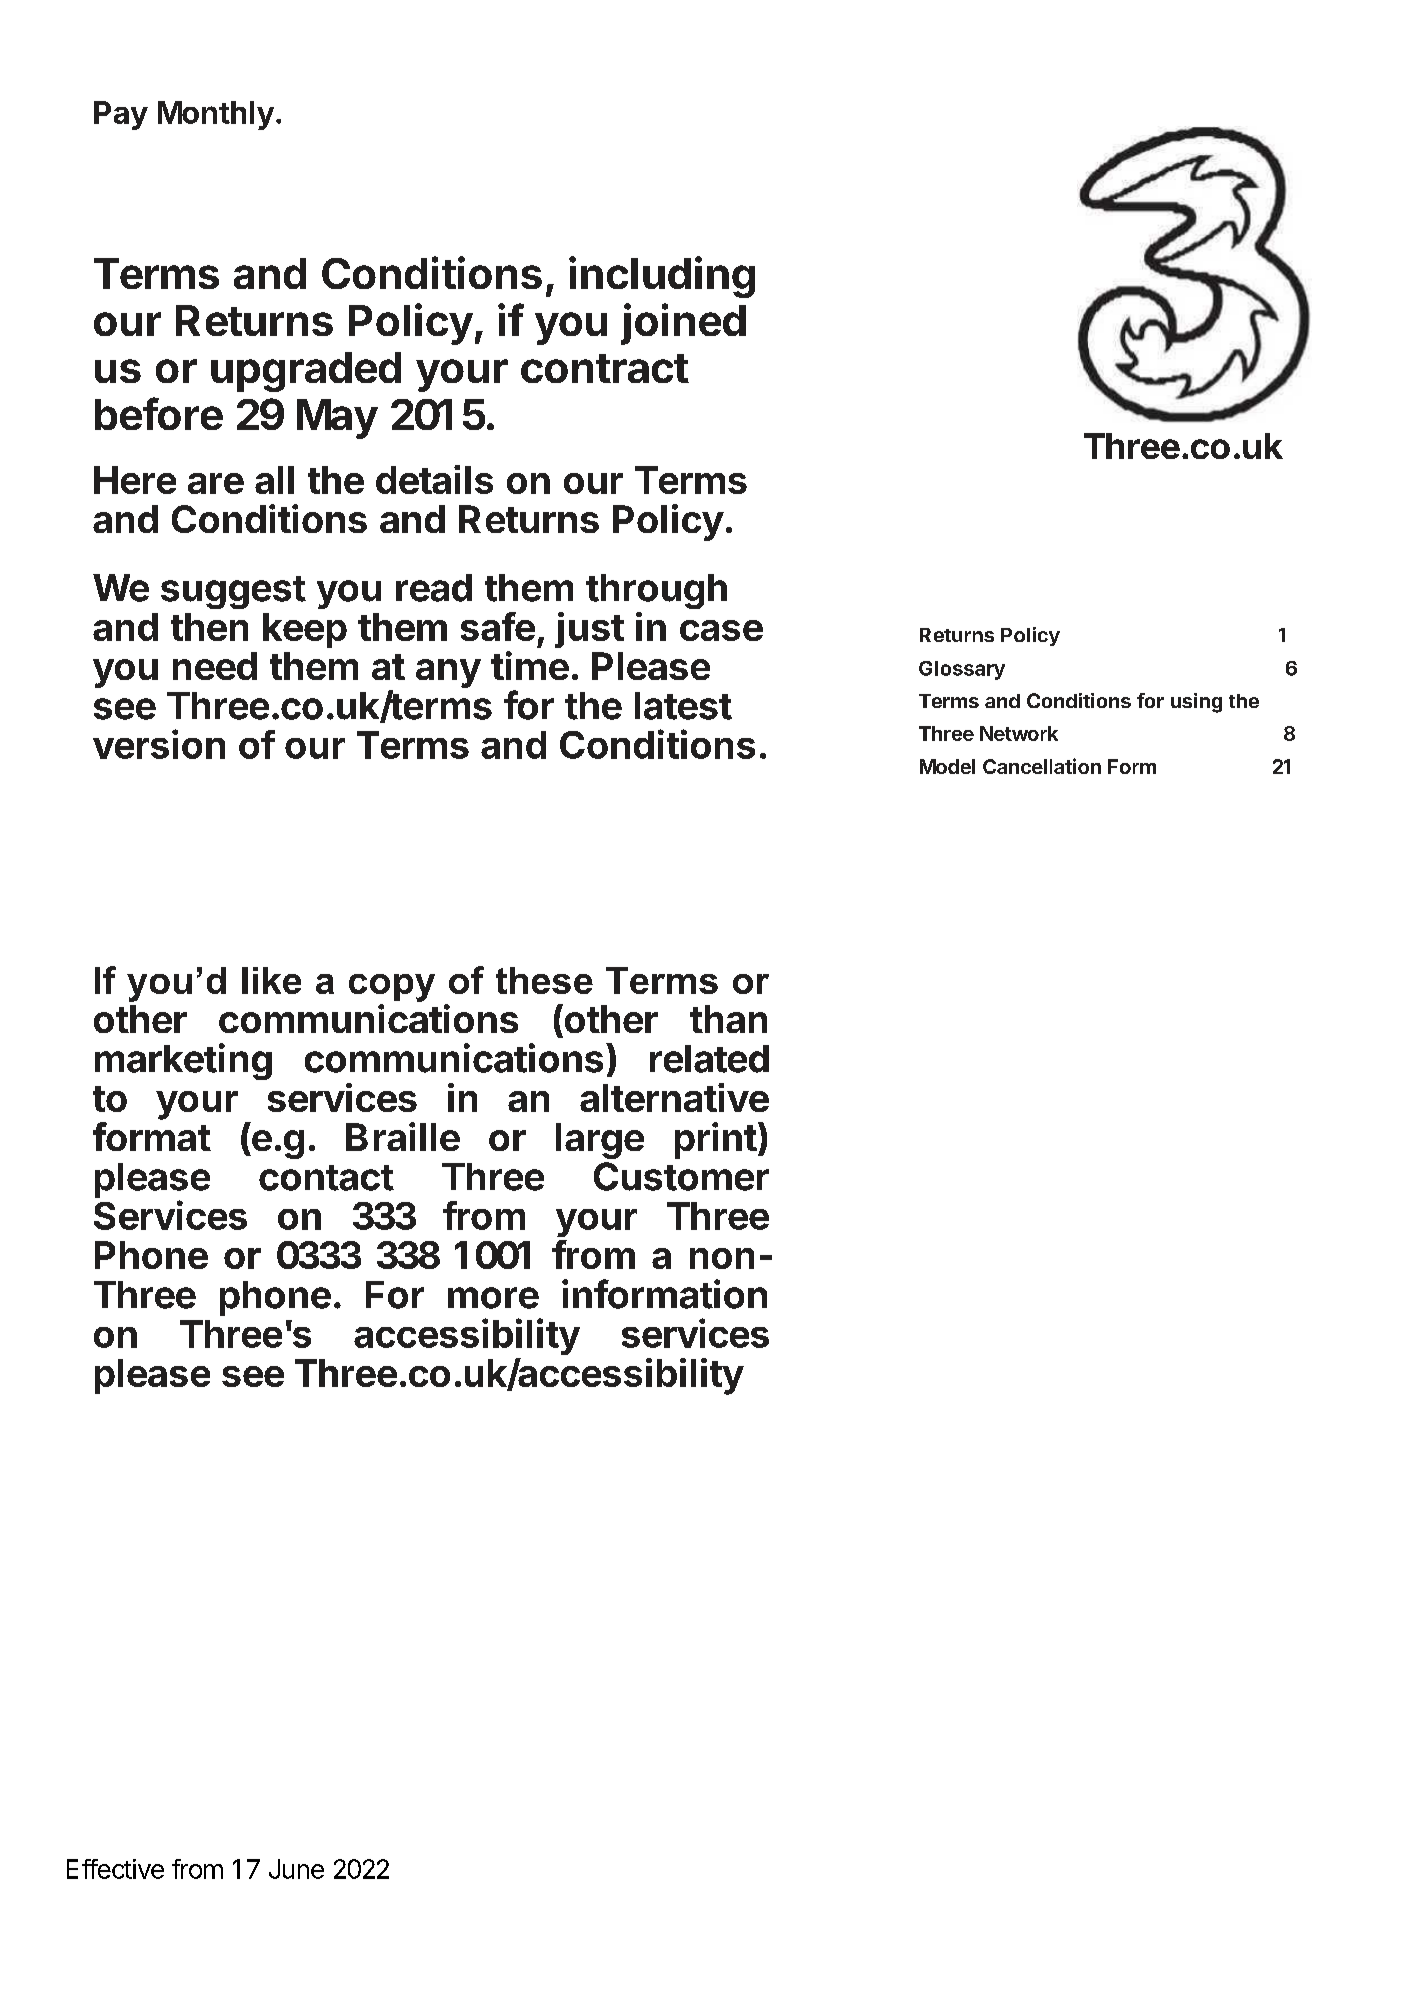  What do you see at coordinates (662, 277) in the screenshot?
I see `including` at bounding box center [662, 277].
